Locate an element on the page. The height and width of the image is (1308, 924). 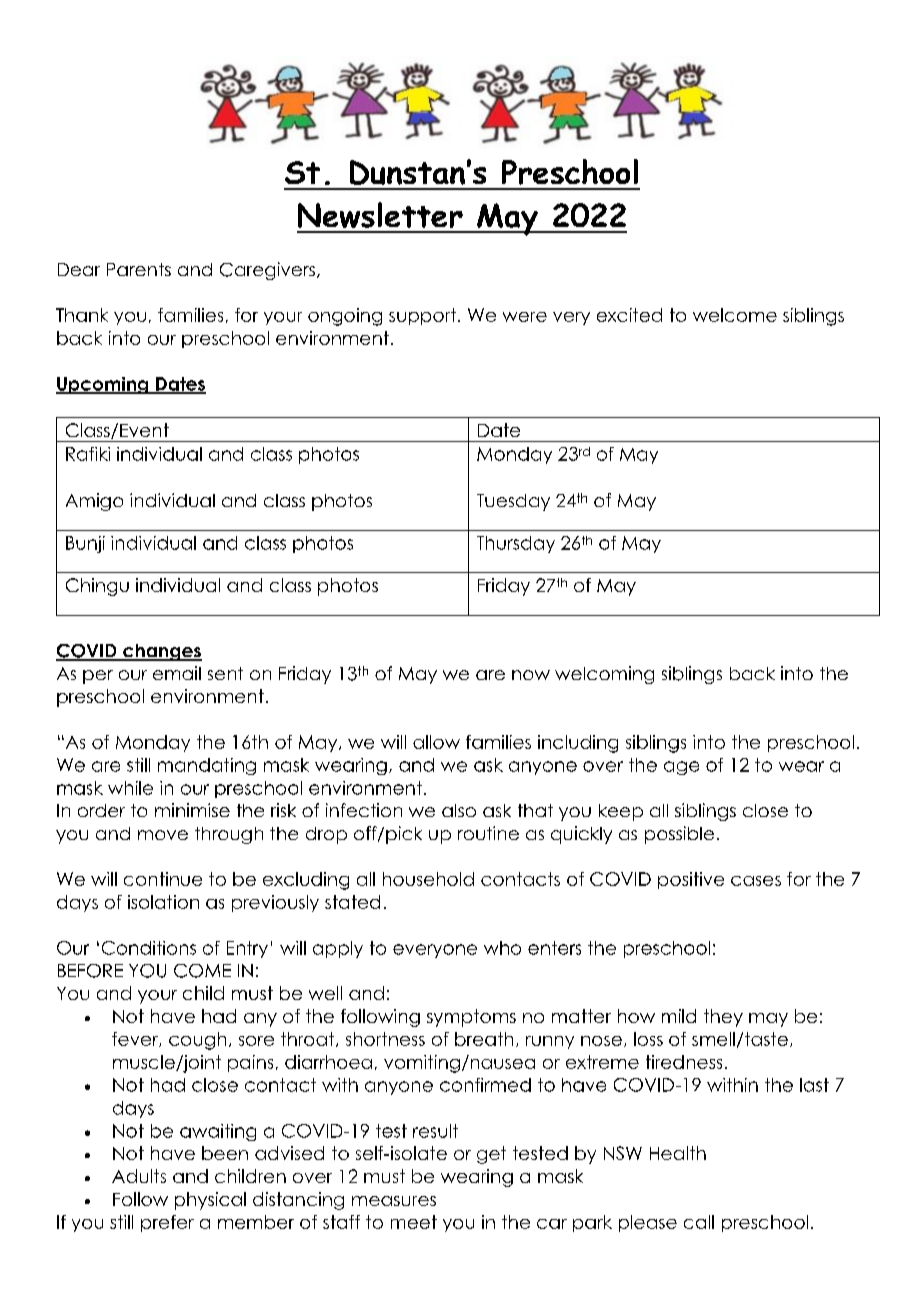
excited is located at coordinates (629, 315).
